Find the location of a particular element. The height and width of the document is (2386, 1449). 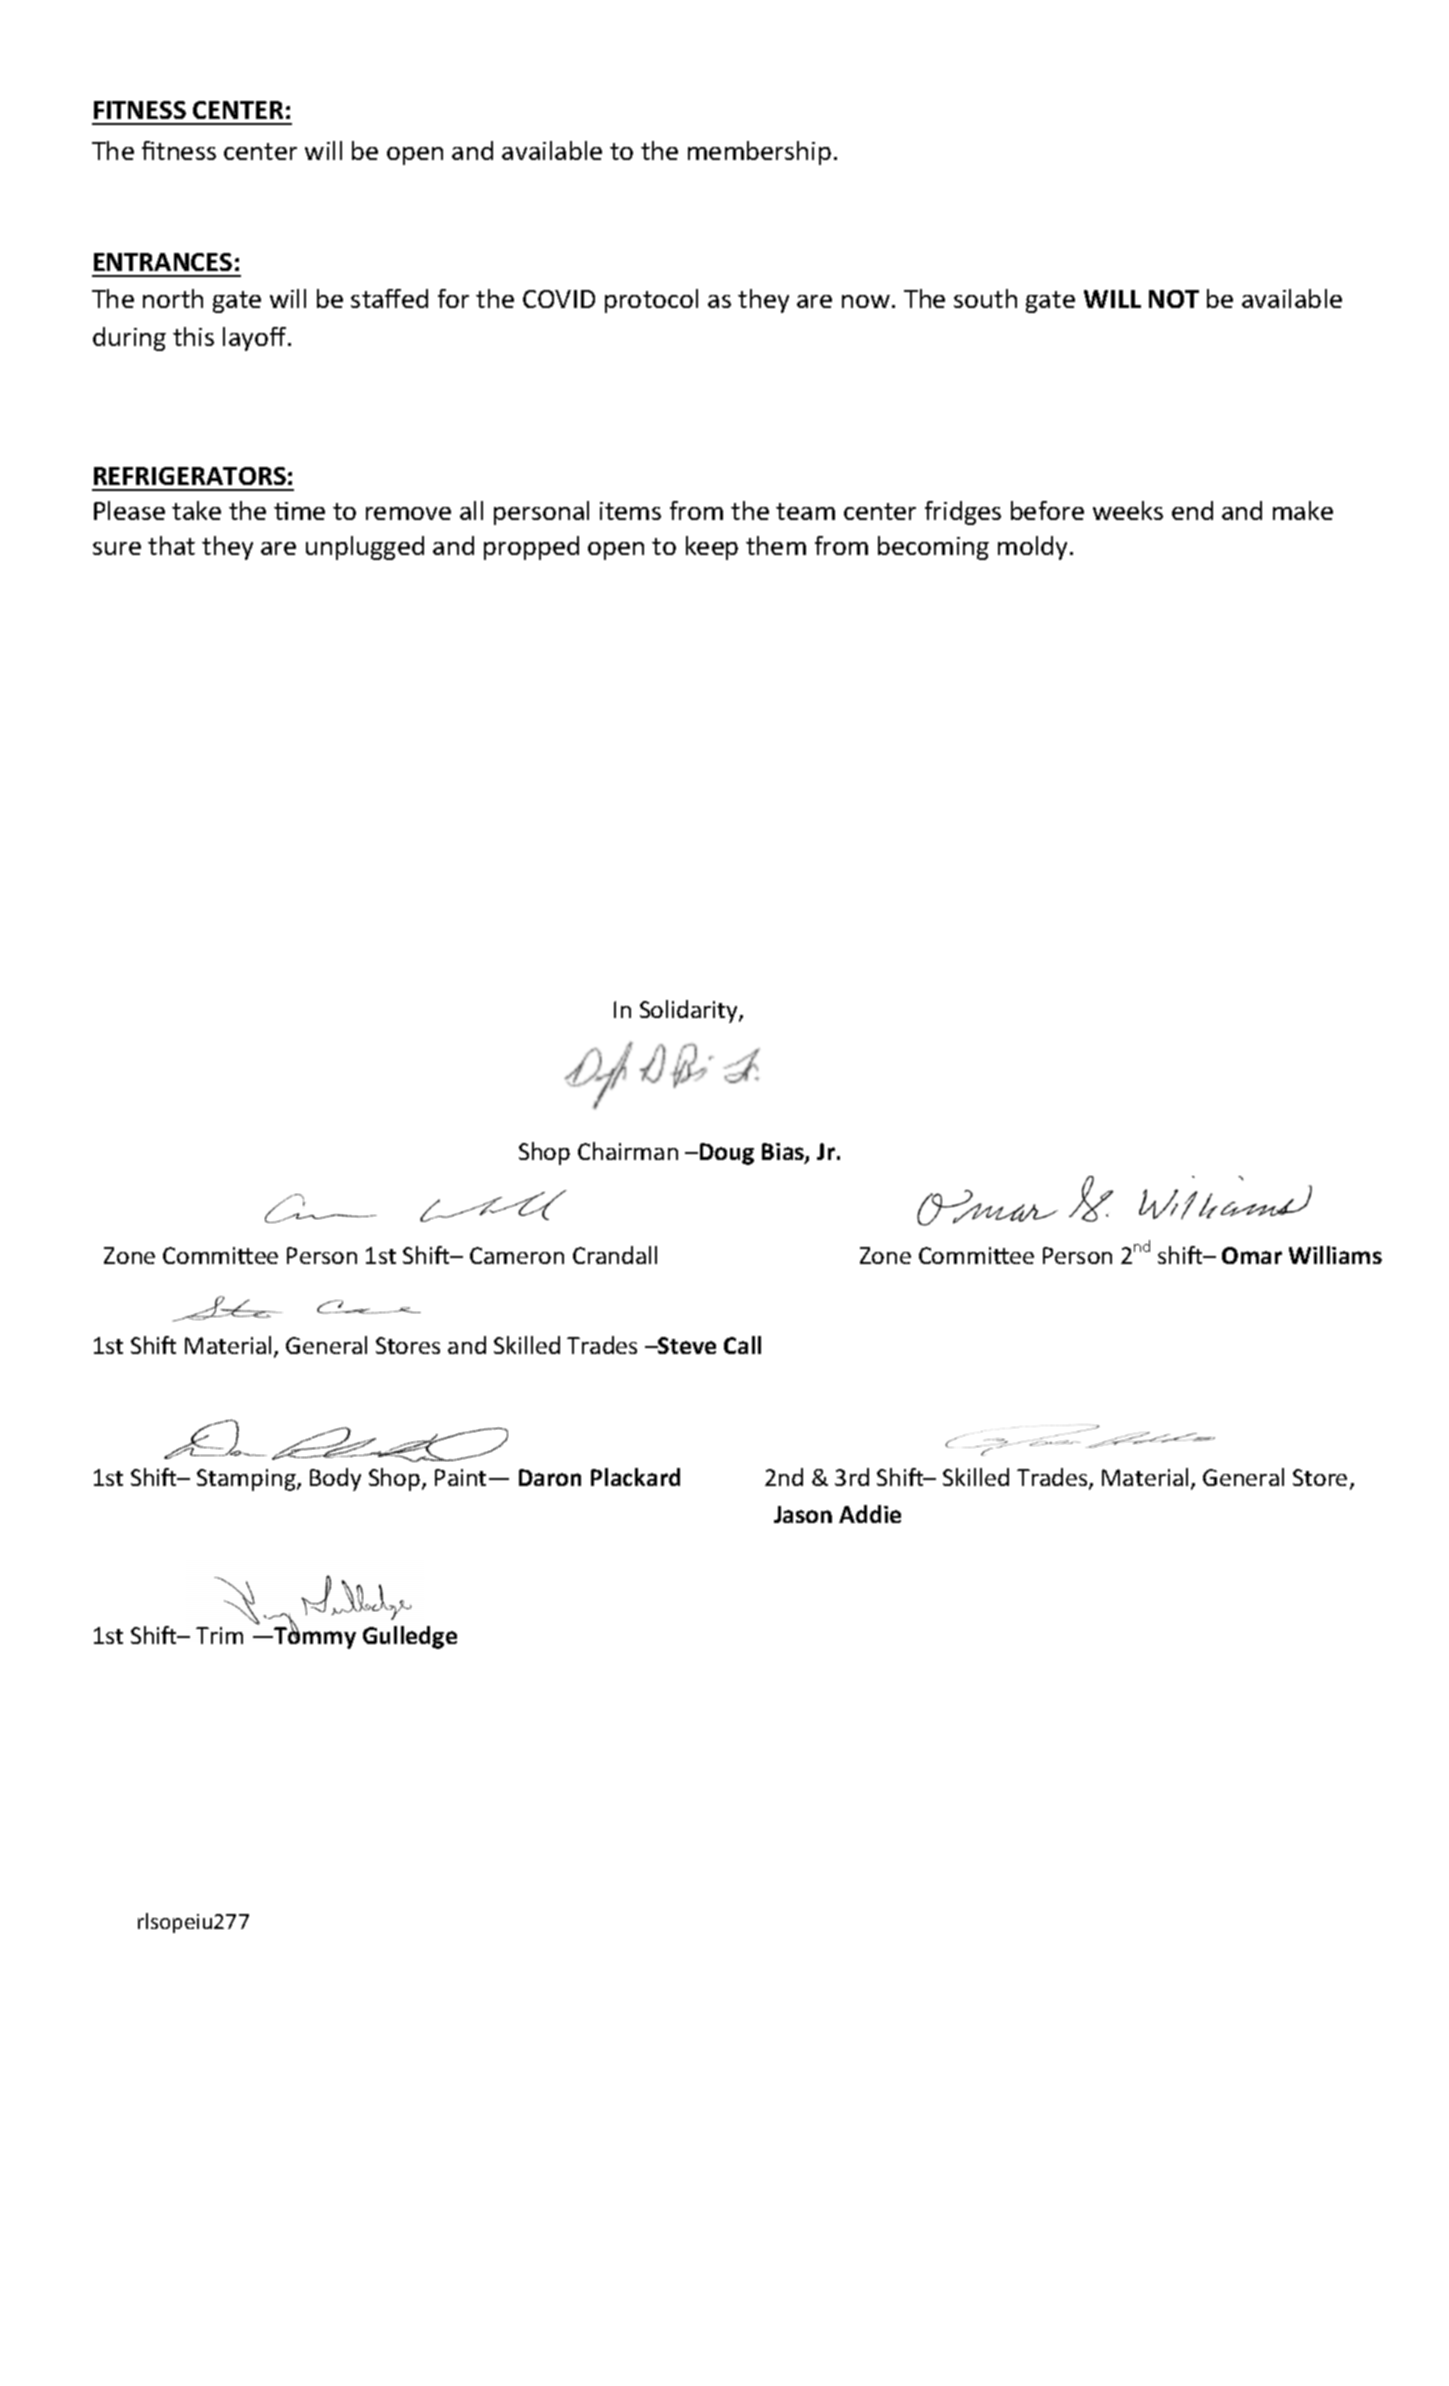

Jason is located at coordinates (803, 1514).
